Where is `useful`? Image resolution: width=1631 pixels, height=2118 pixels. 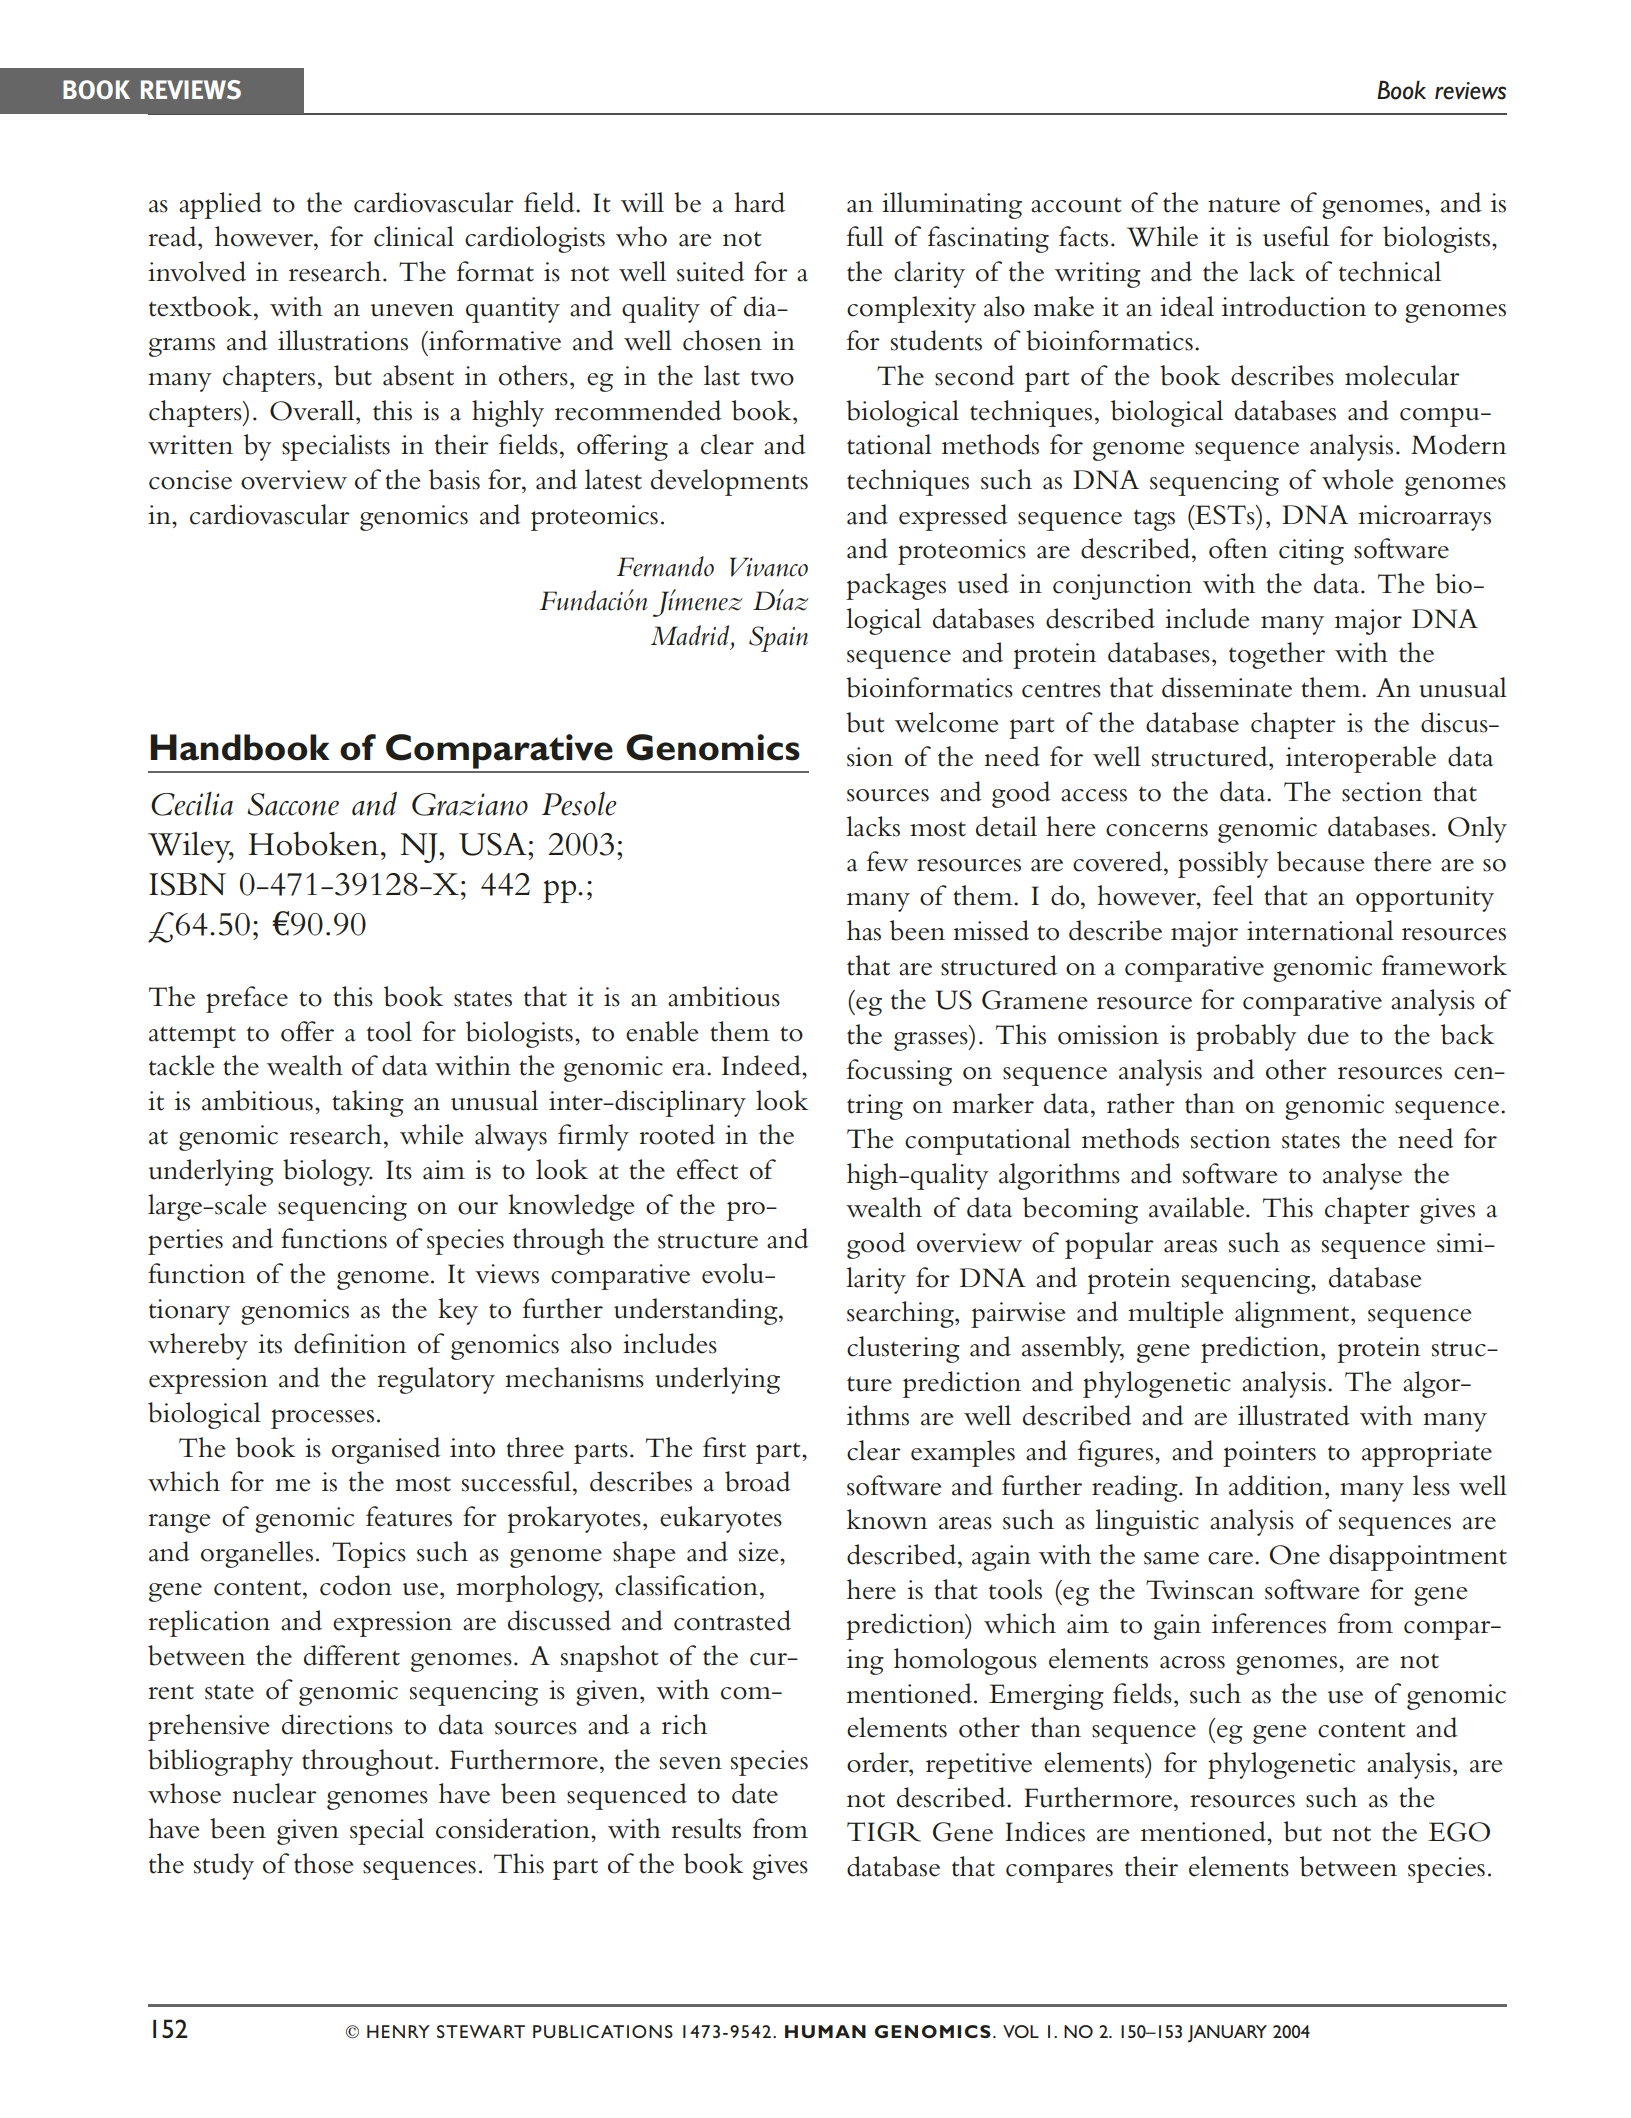 useful is located at coordinates (1296, 236).
